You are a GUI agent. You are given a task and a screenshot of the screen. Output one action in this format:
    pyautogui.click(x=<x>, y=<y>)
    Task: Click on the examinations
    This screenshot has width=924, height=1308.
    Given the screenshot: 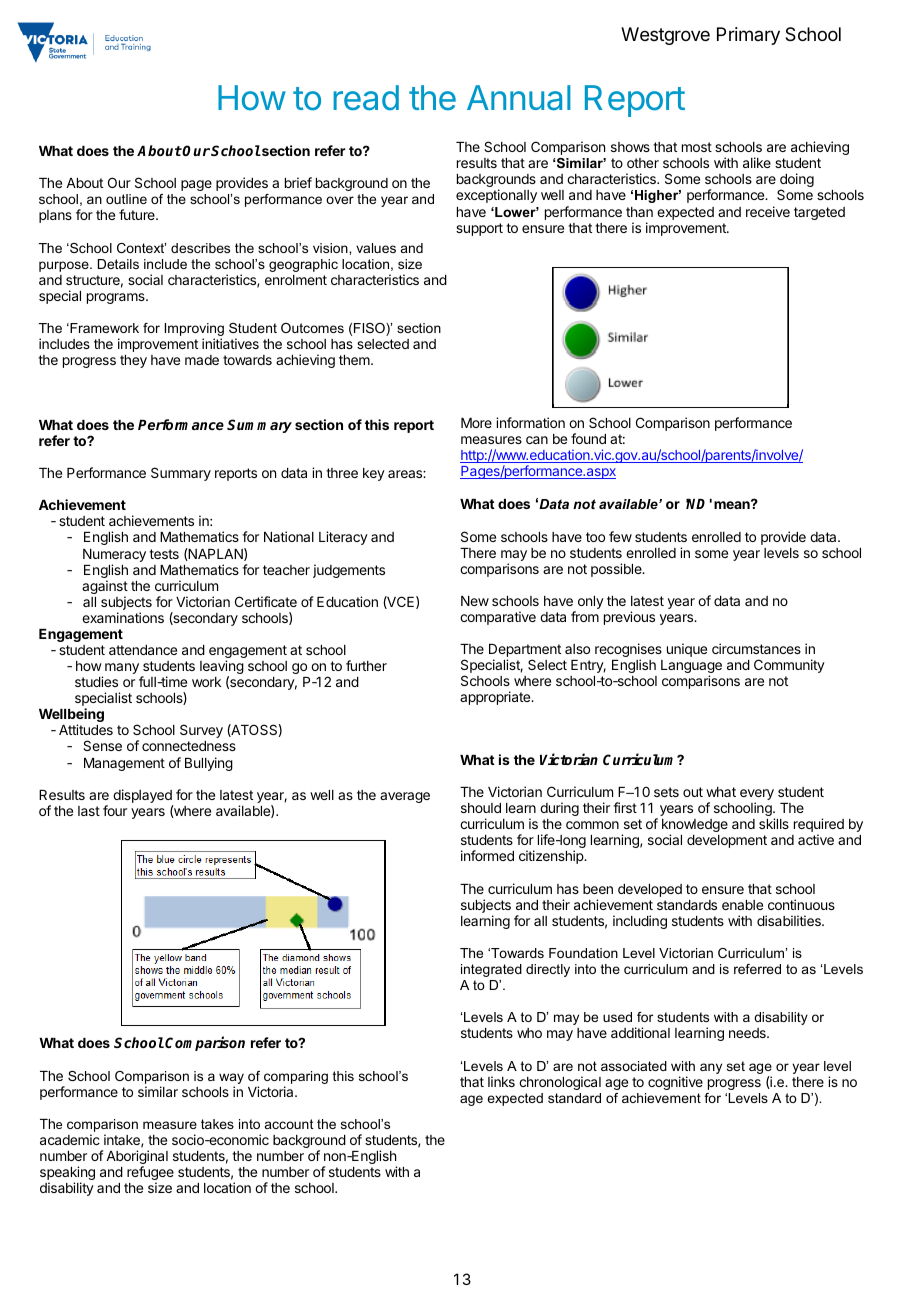 What is the action you would take?
    pyautogui.click(x=123, y=617)
